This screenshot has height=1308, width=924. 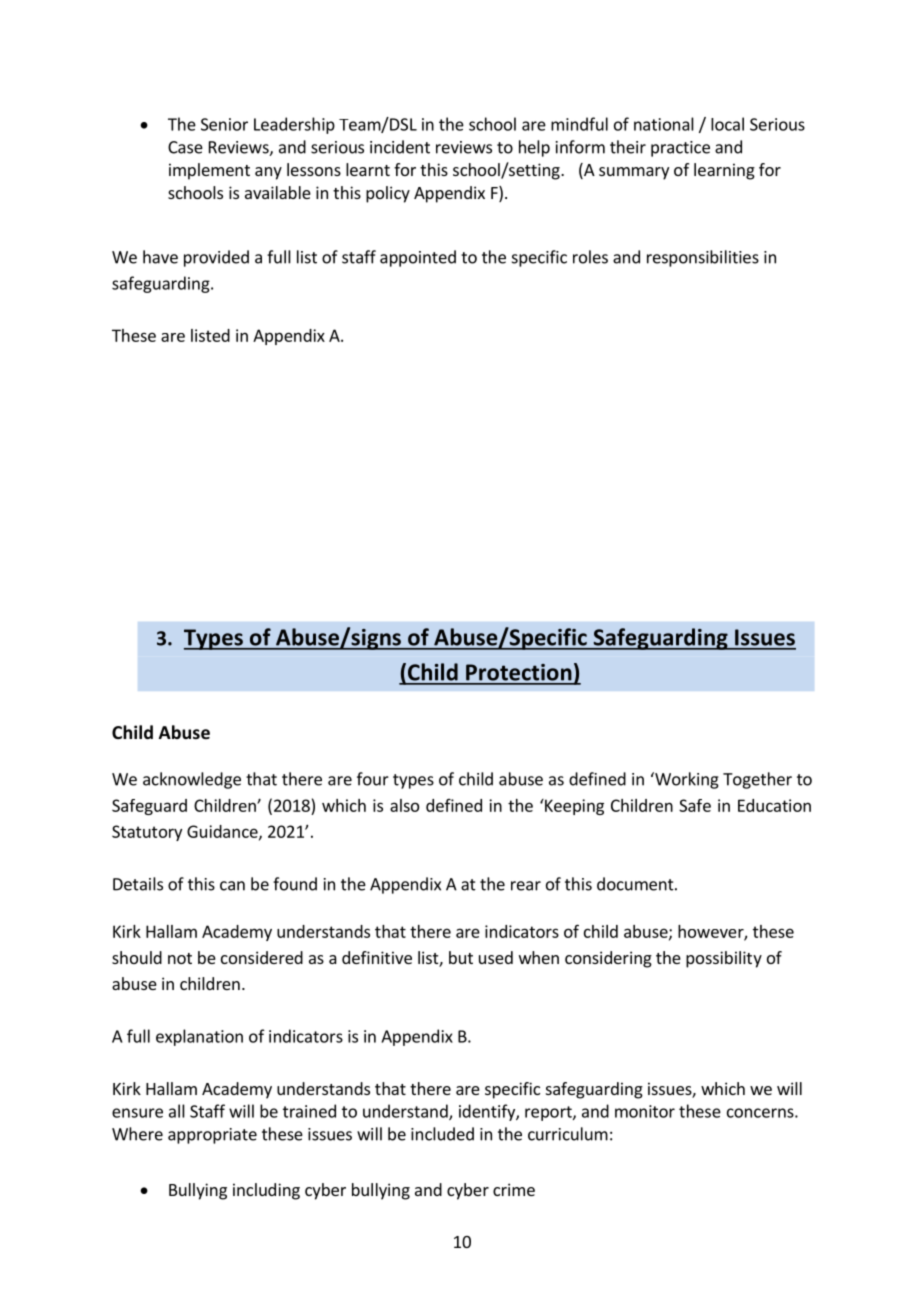 I want to click on appointed, so click(x=418, y=258).
